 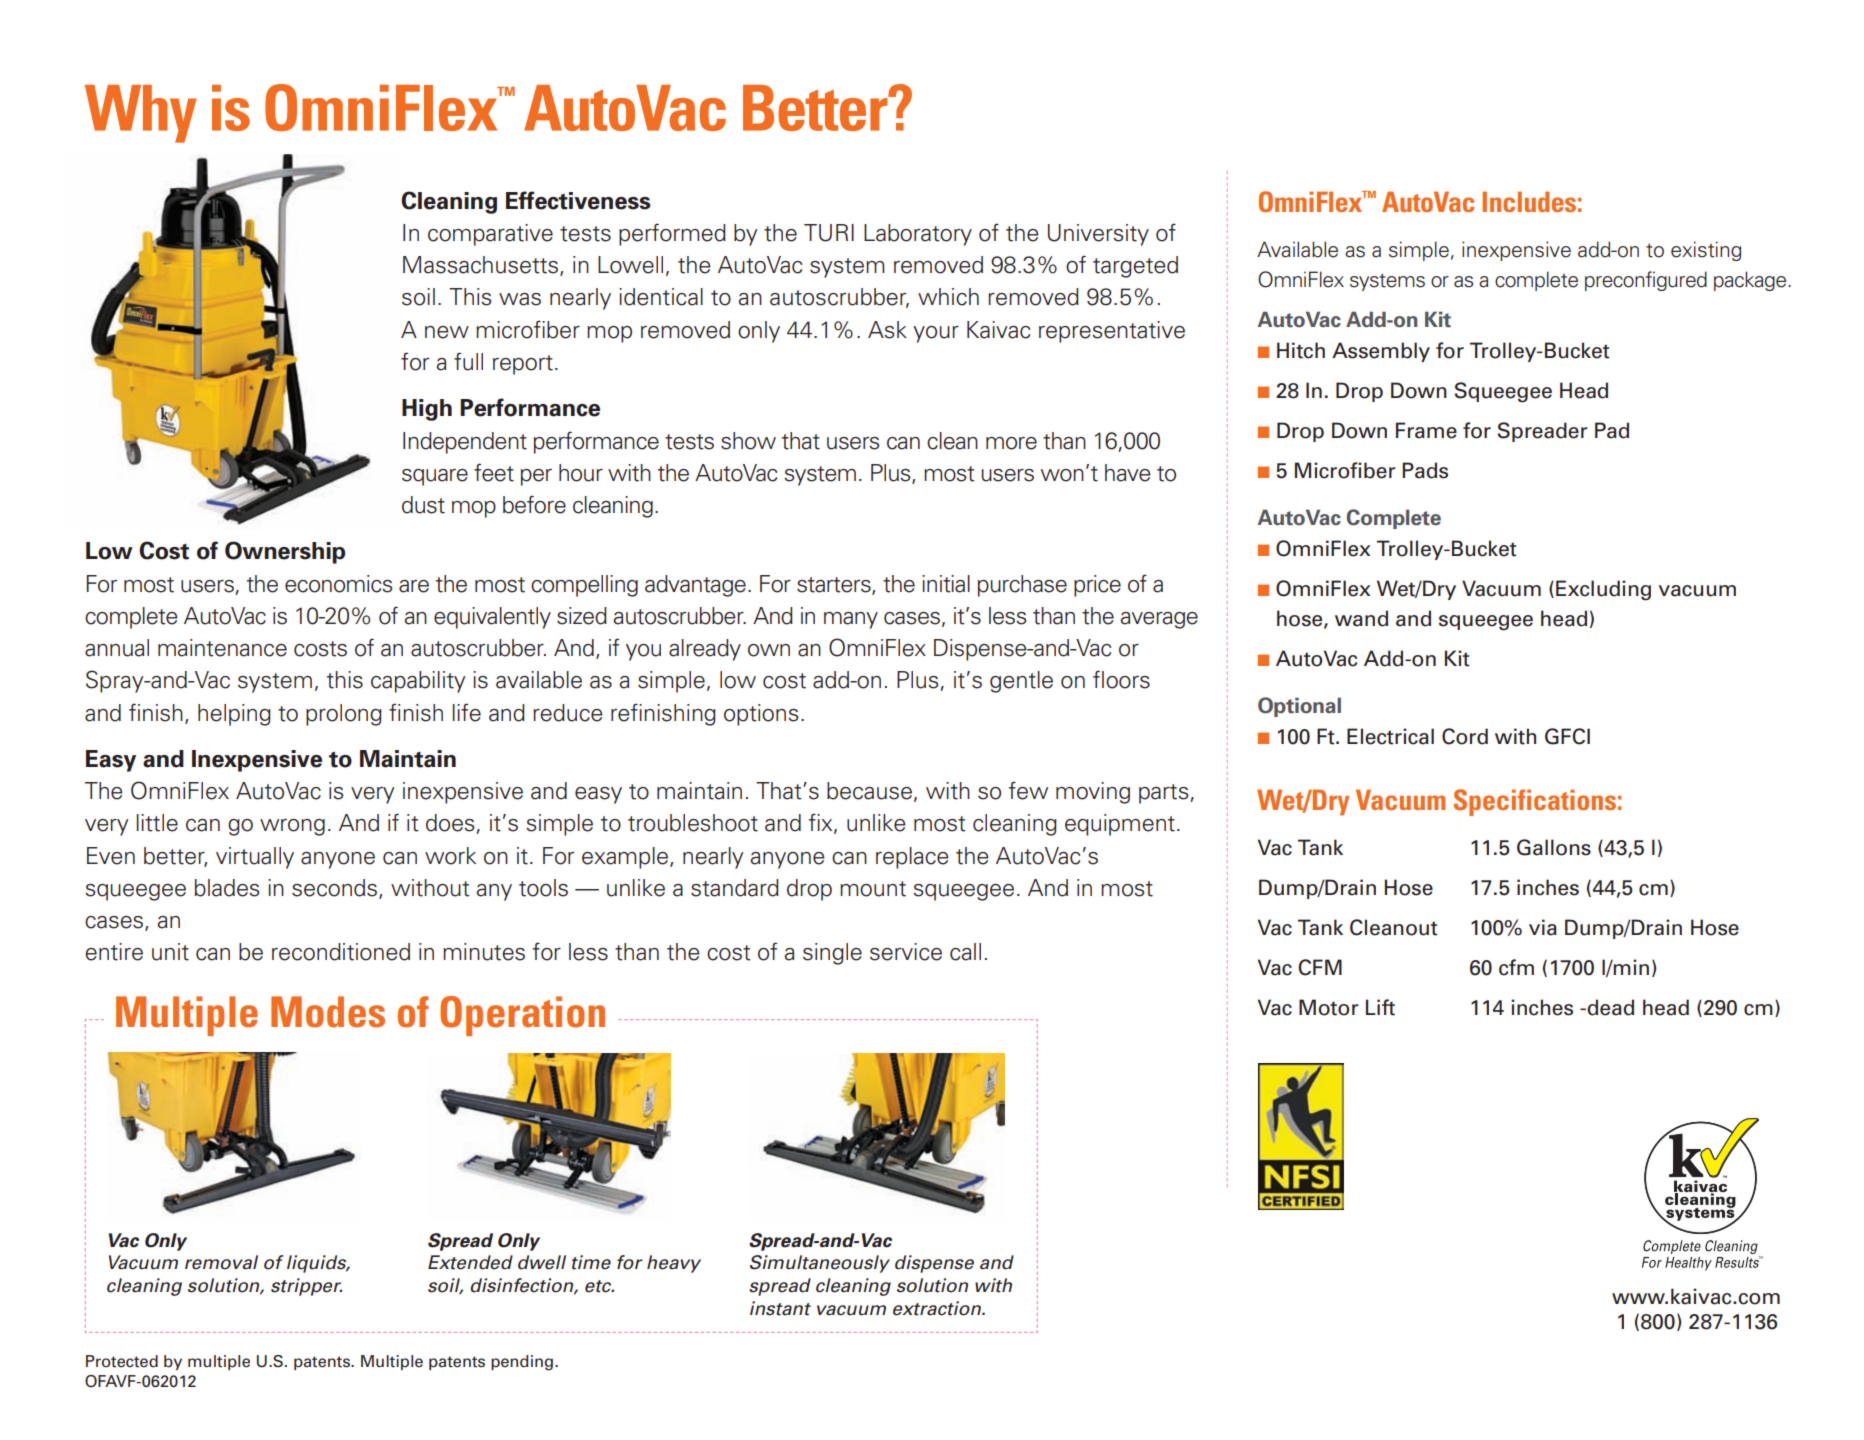 I want to click on existing, so click(x=1706, y=251).
